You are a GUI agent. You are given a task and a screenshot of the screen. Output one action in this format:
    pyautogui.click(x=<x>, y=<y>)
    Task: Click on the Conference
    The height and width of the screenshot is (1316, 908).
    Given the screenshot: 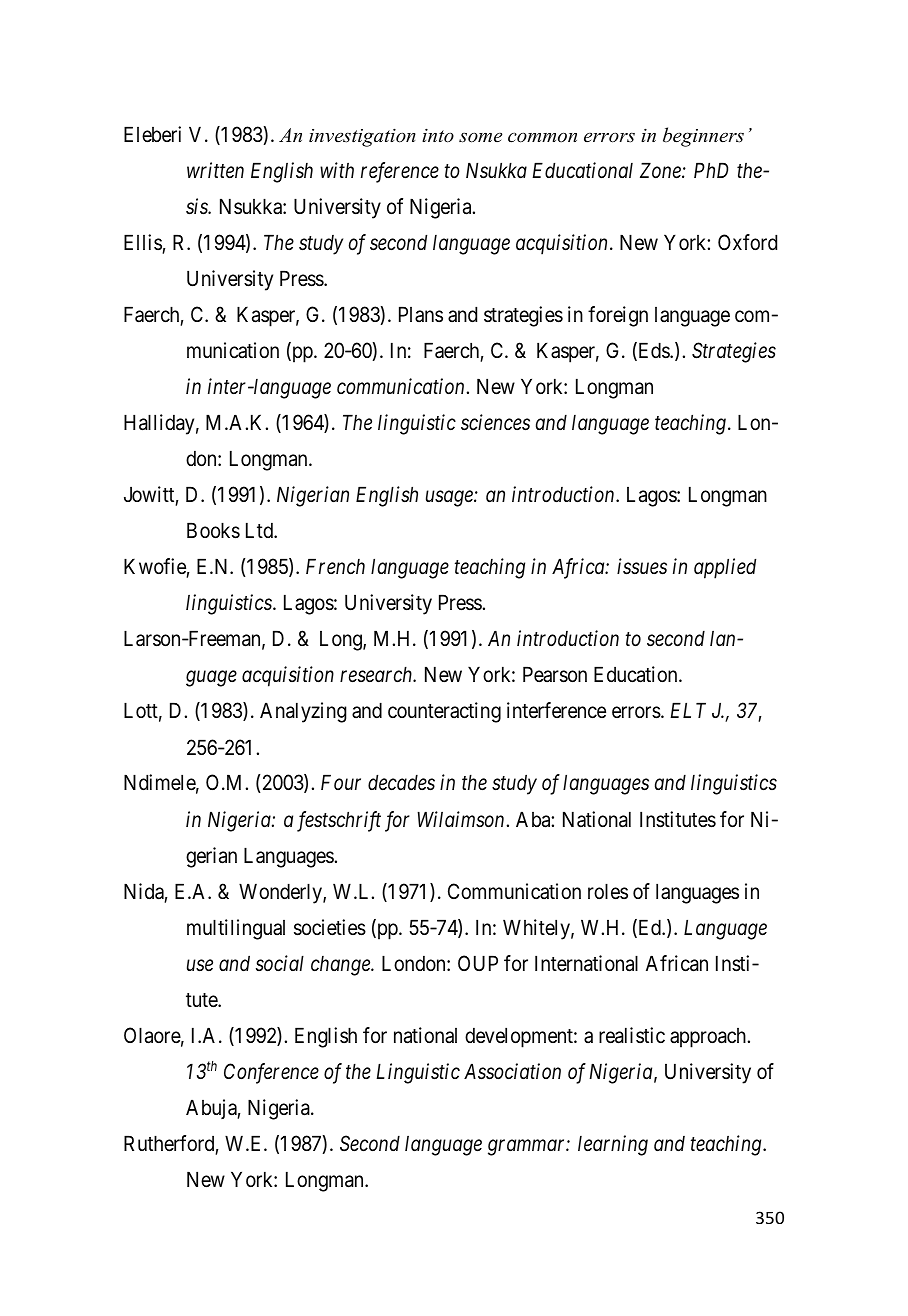 What is the action you would take?
    pyautogui.click(x=271, y=1073)
